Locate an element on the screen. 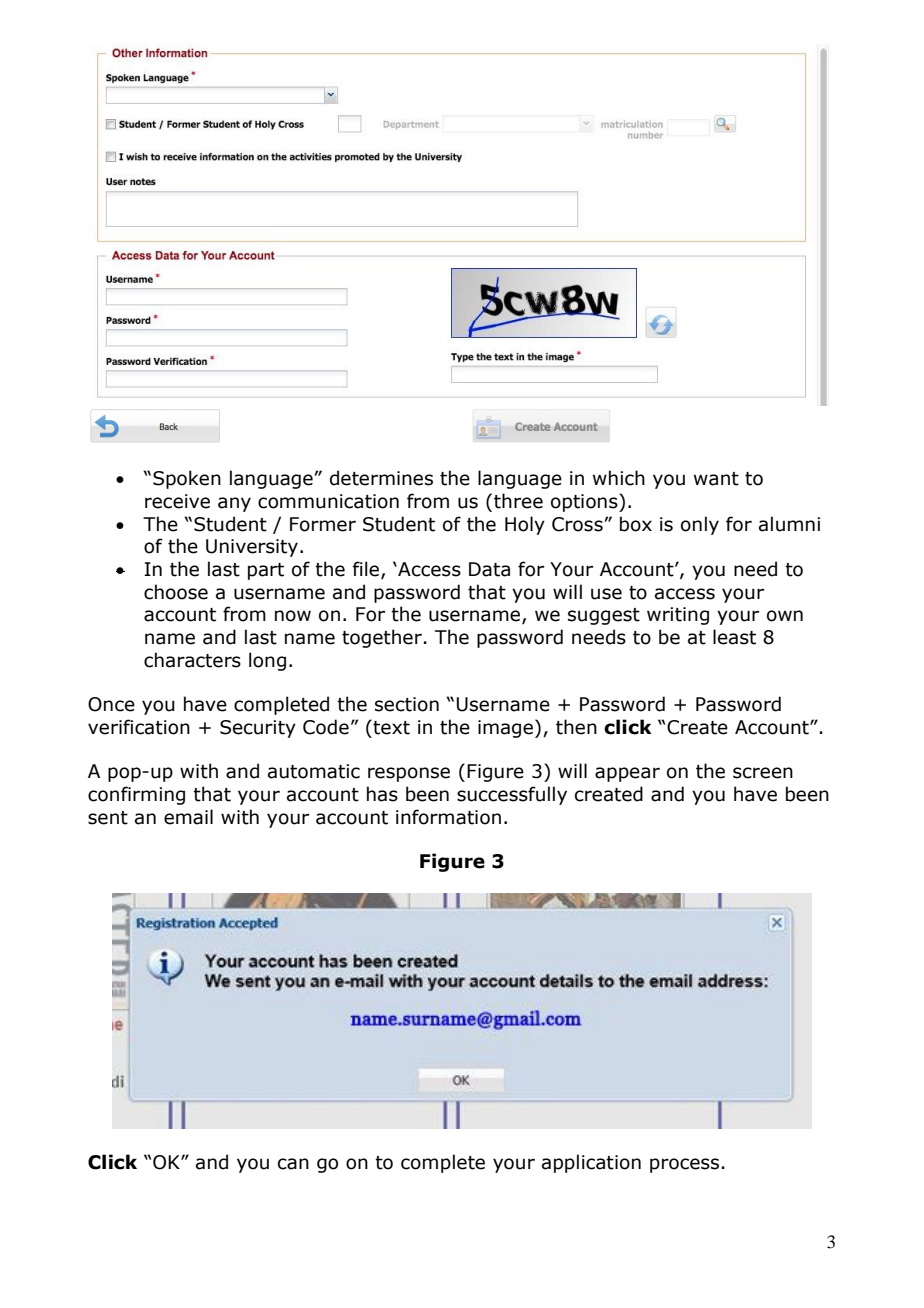 Image resolution: width=924 pixels, height=1308 pixels. application is located at coordinates (591, 1163).
